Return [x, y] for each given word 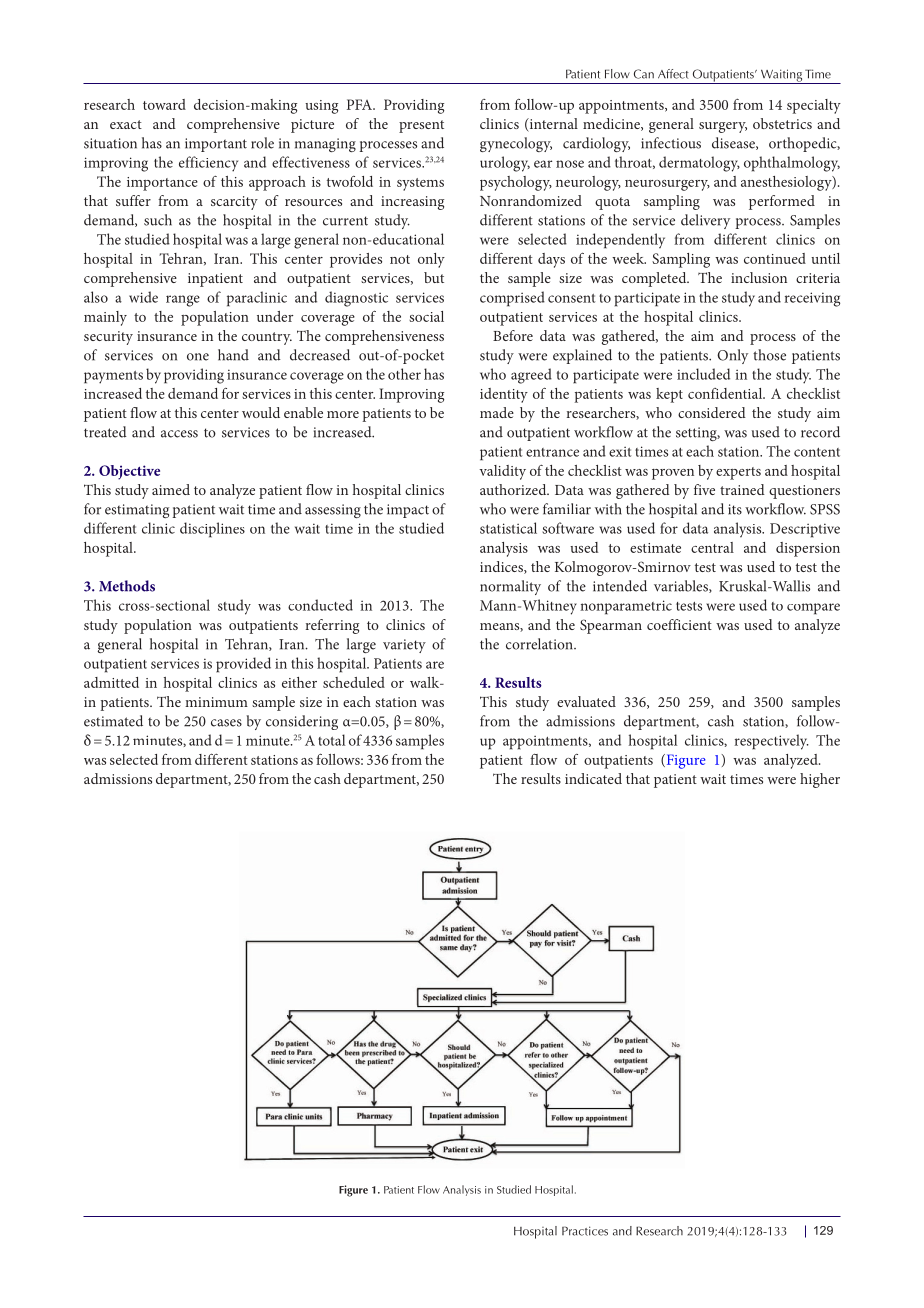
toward [164, 104]
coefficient [679, 624]
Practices [585, 1231]
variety [404, 646]
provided [243, 665]
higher [820, 780]
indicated [593, 778]
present [421, 126]
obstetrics [782, 123]
